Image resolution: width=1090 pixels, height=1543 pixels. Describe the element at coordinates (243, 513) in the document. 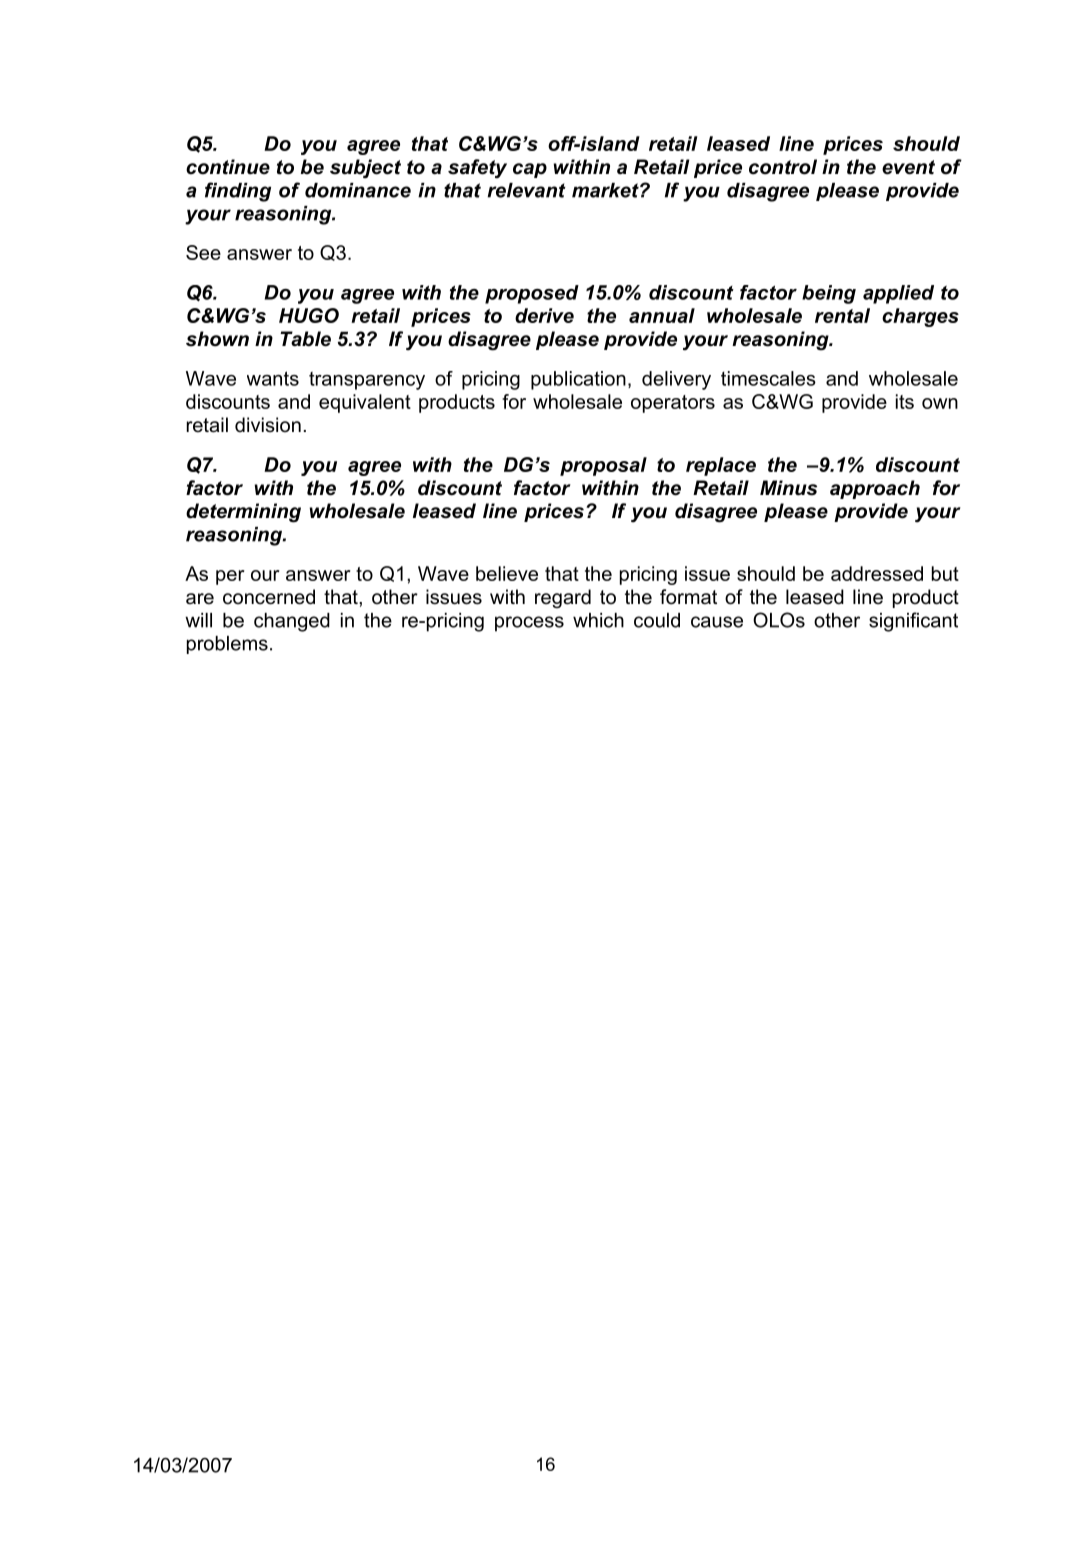

I see `determining` at that location.
